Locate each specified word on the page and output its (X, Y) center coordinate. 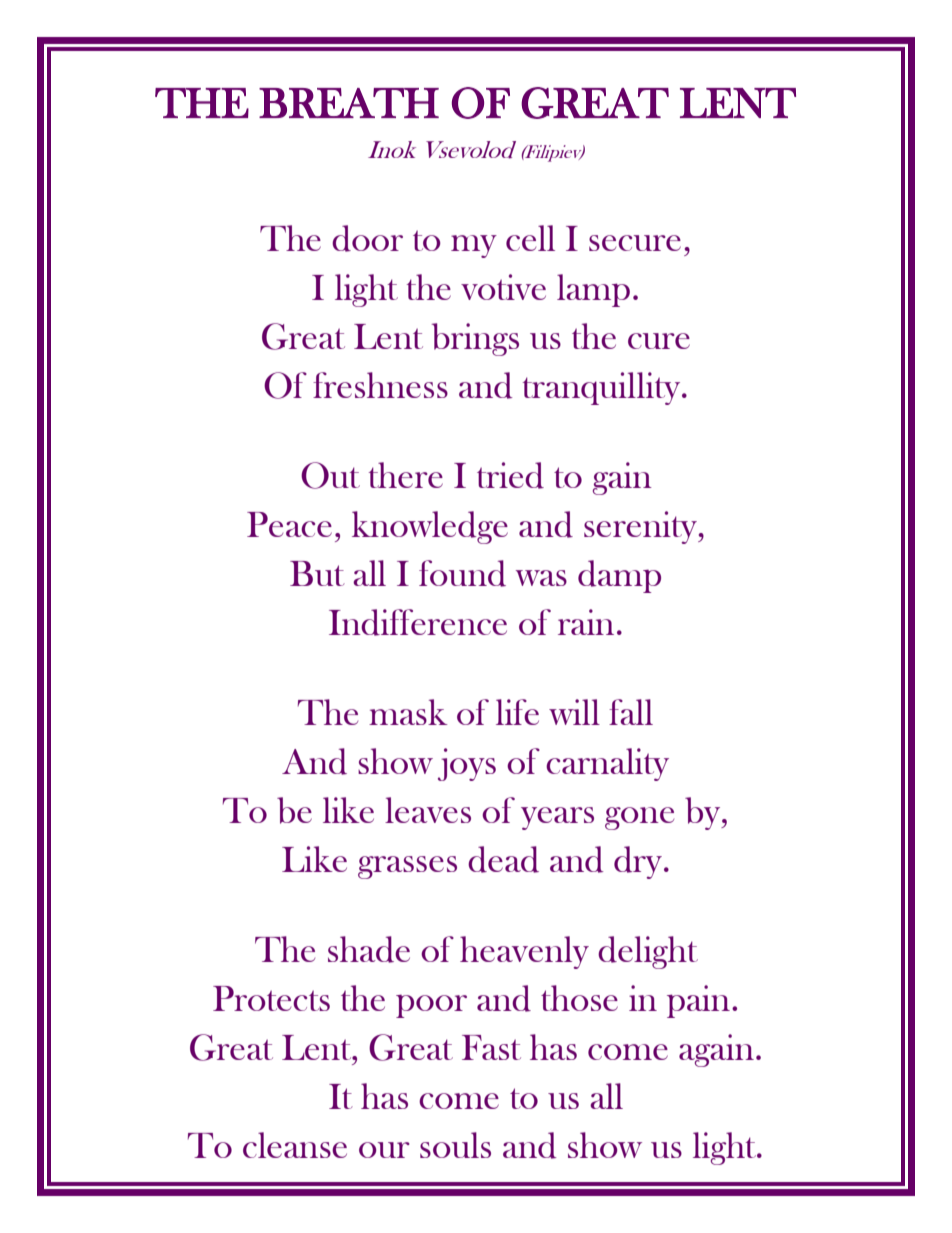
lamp (593, 290)
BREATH (349, 103)
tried (510, 475)
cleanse (295, 1145)
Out (330, 475)
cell (530, 238)
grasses (407, 867)
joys (467, 764)
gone (639, 818)
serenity (642, 527)
